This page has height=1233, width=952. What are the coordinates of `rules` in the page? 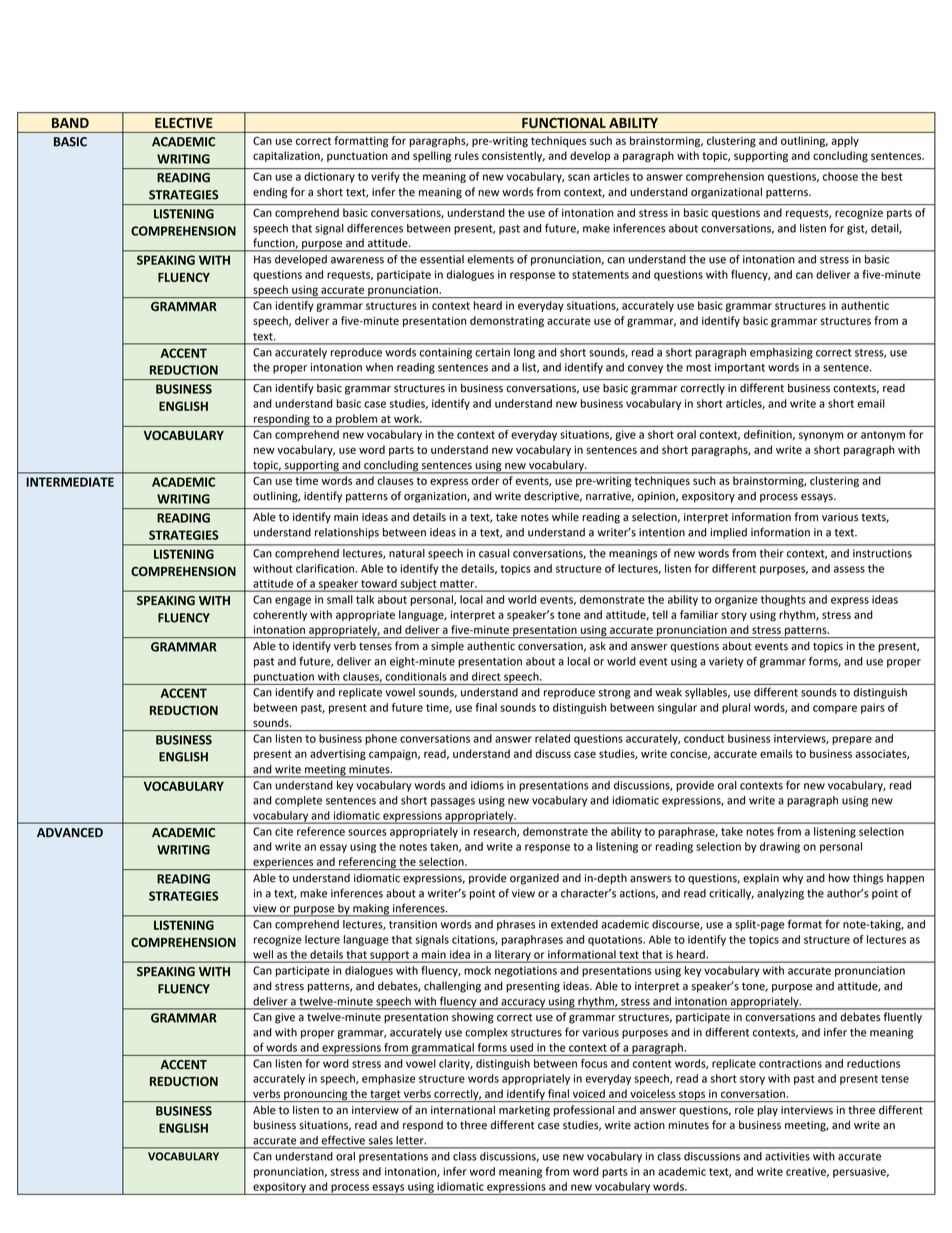 It's located at (467, 155).
